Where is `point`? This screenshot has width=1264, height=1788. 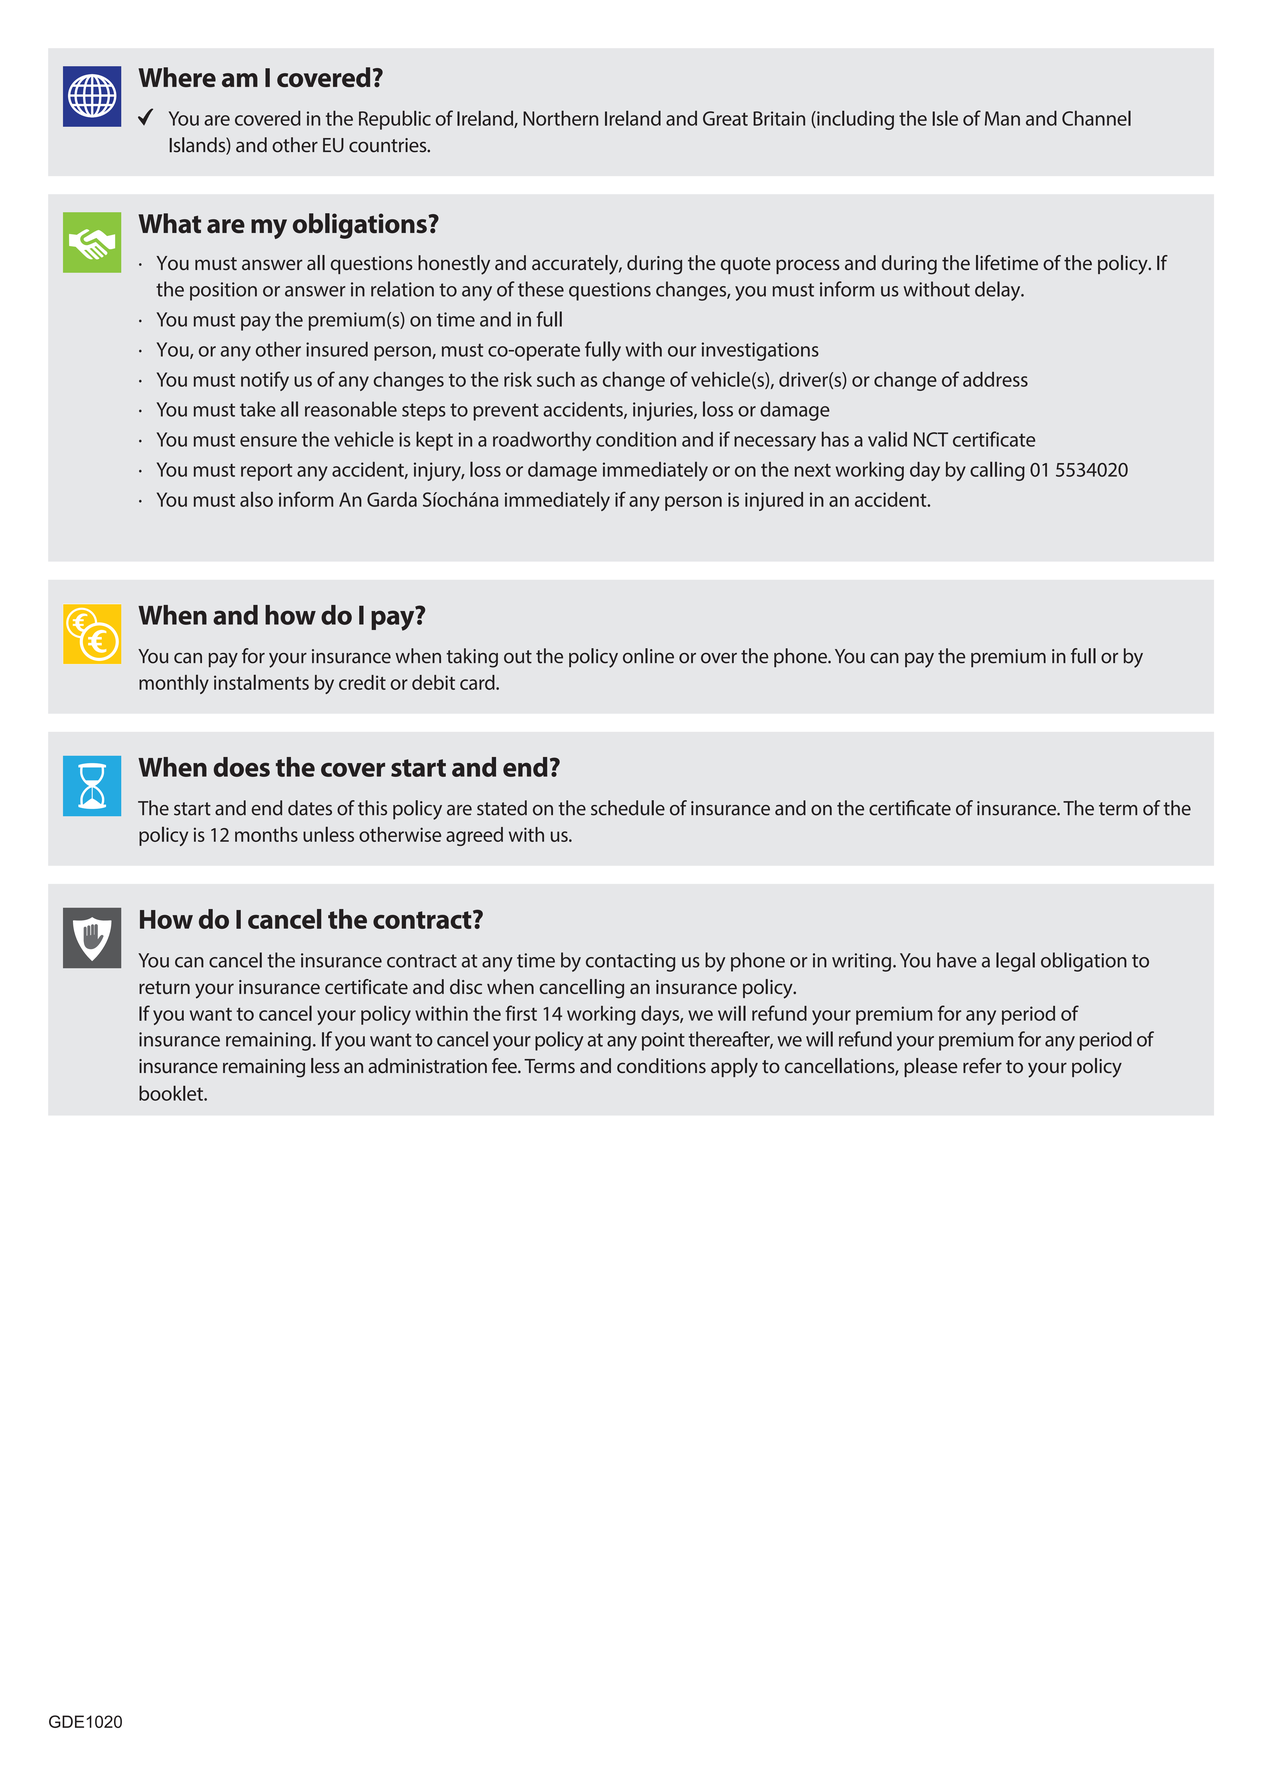 point is located at coordinates (663, 1041).
